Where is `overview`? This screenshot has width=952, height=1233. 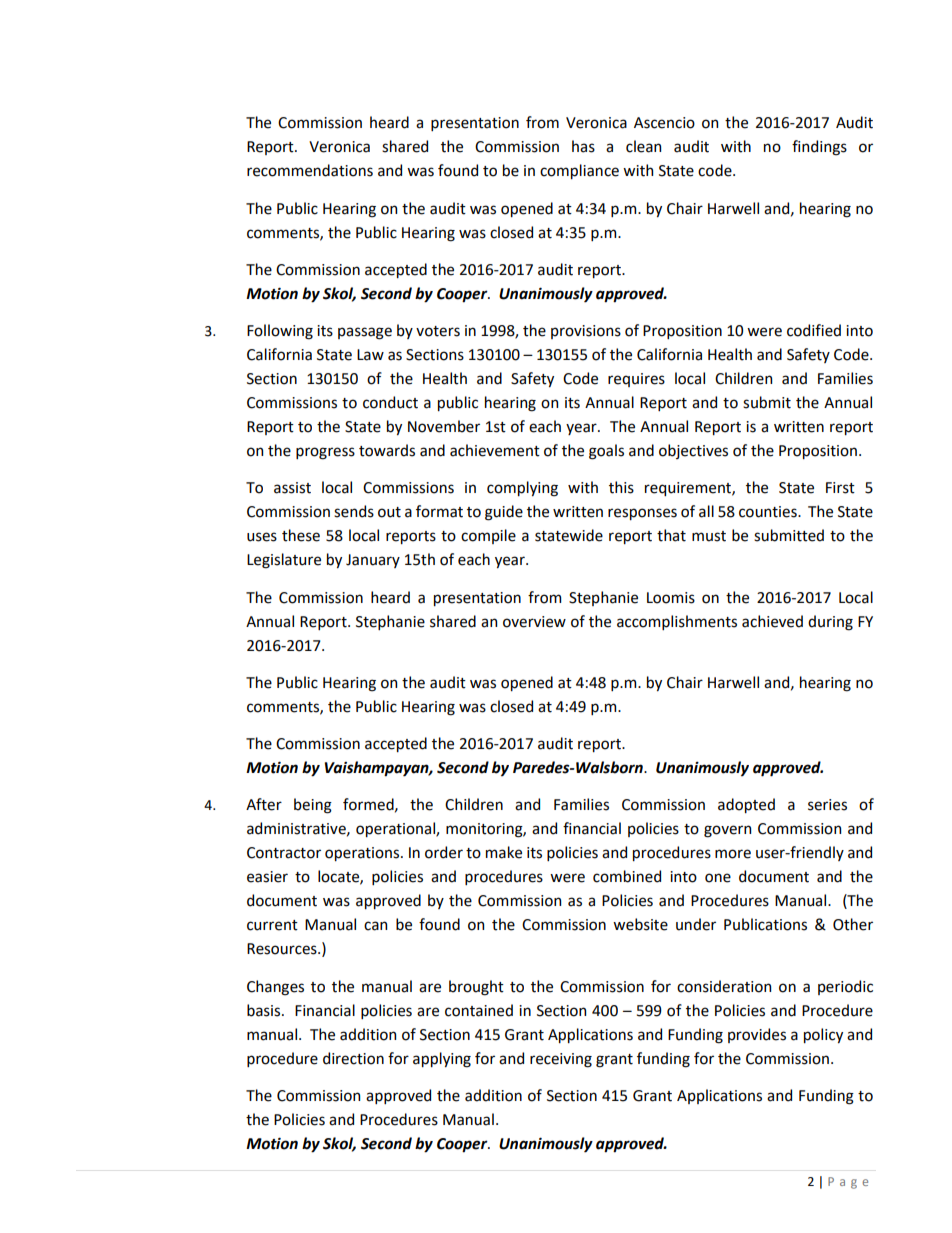
overview is located at coordinates (534, 622).
